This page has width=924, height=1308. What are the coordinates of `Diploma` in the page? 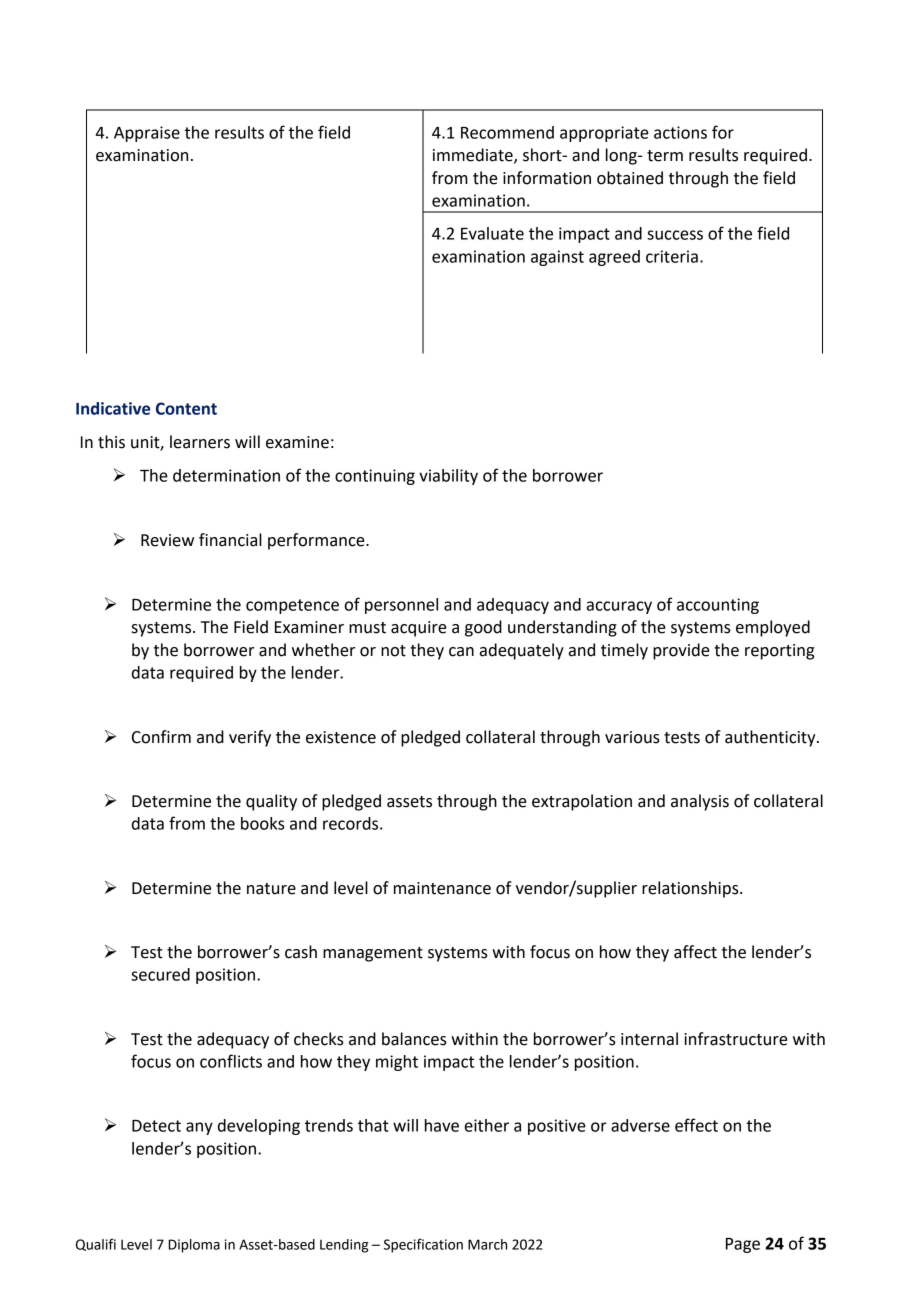 It's located at (194, 1246).
